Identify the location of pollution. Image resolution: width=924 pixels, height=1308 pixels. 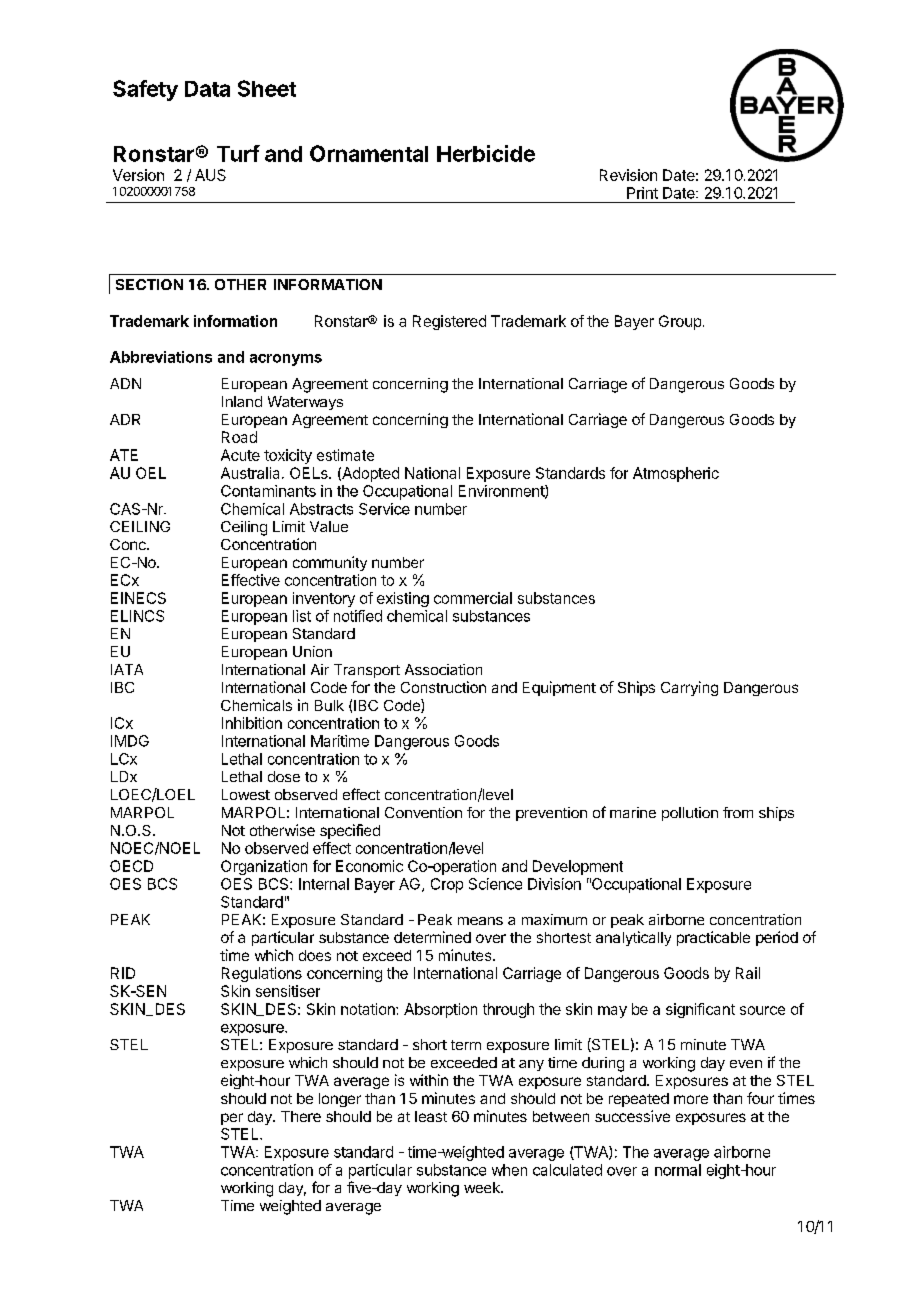
(690, 814).
